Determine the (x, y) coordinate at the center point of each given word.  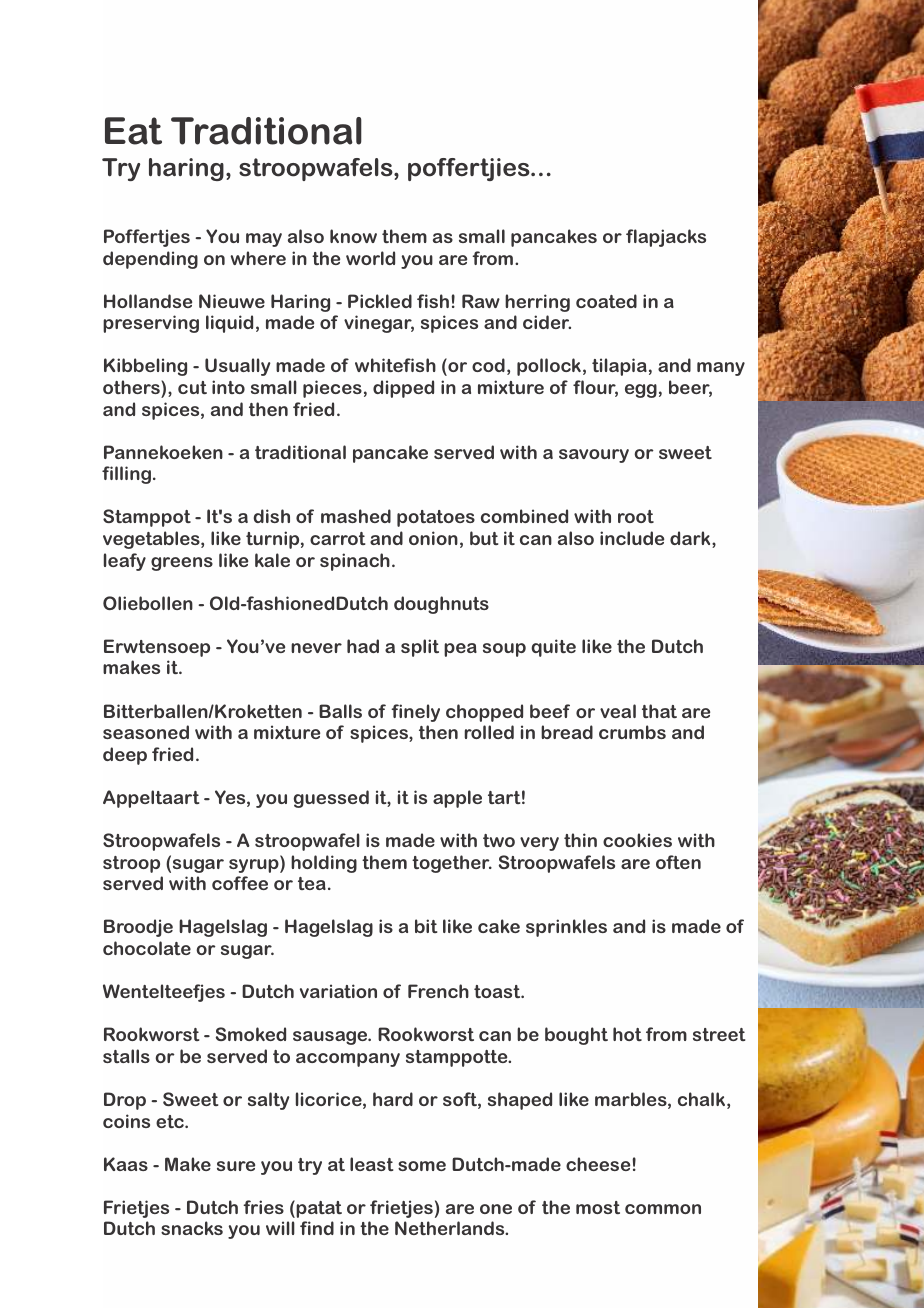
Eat (133, 131)
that (659, 711)
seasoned (146, 732)
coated (606, 301)
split (420, 648)
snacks (192, 1228)
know (353, 236)
